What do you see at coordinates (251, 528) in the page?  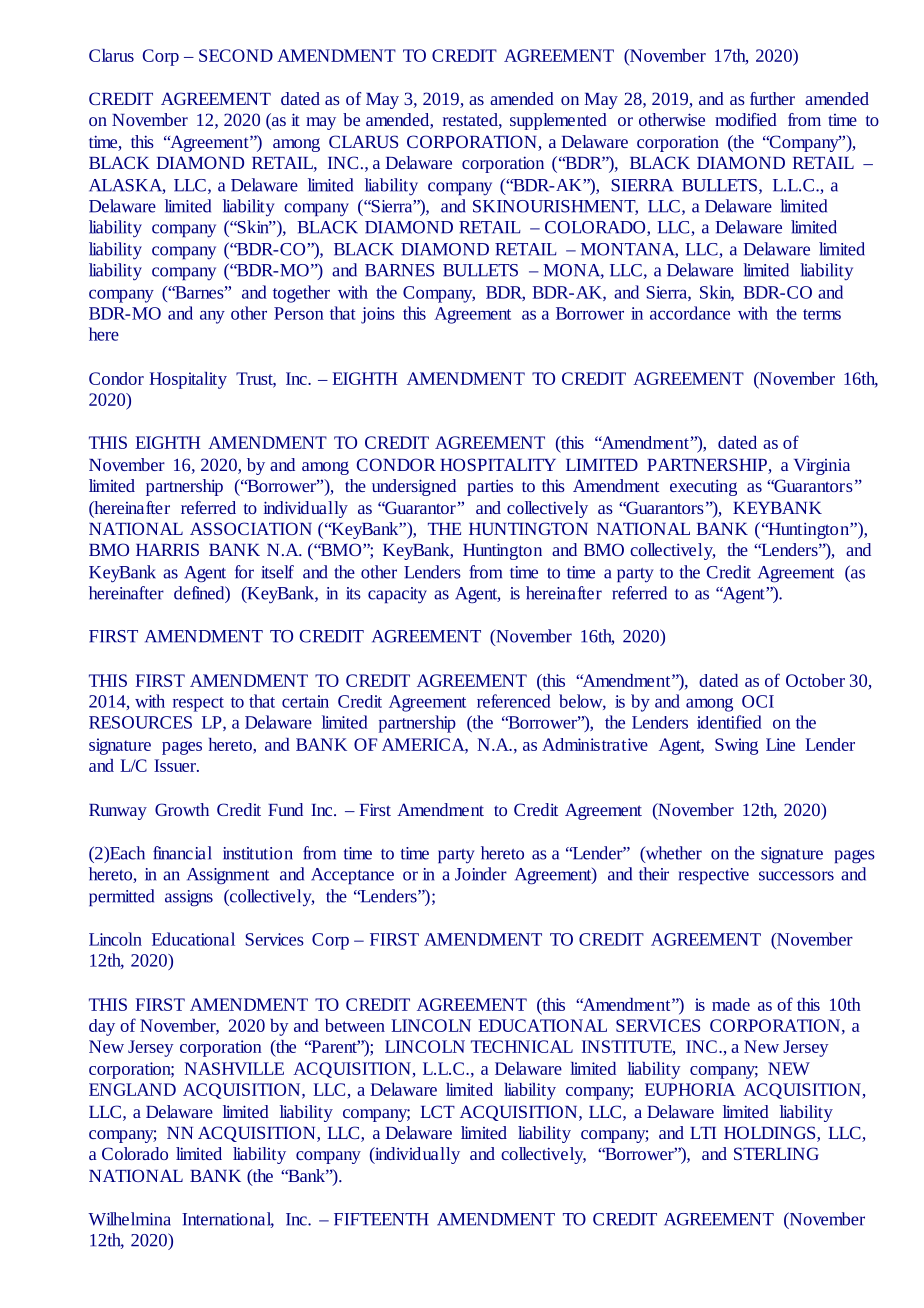 I see `ASSOCIATION` at bounding box center [251, 528].
